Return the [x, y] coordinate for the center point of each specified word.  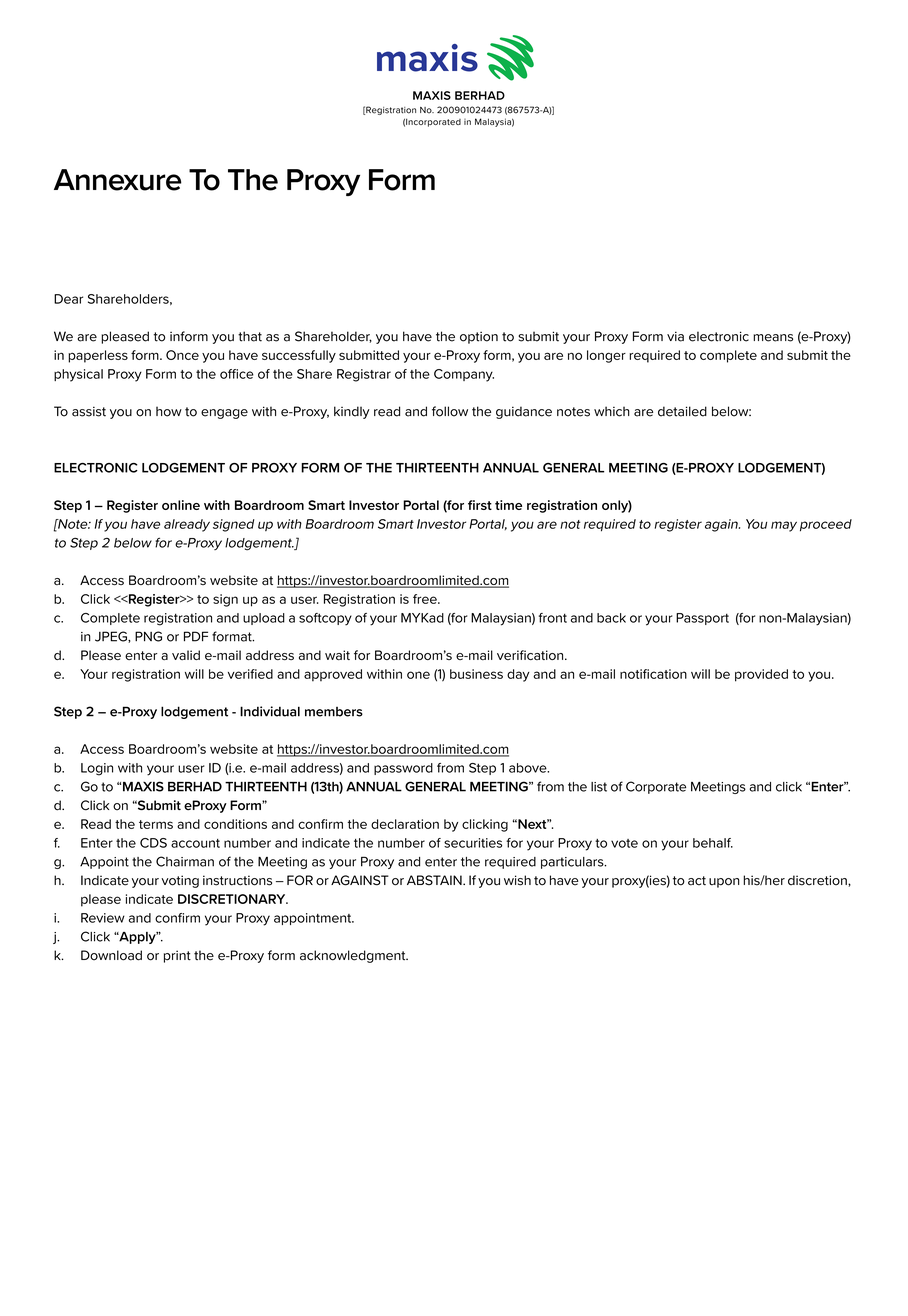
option [479, 337]
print [177, 956]
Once [182, 355]
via [675, 336]
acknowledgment [354, 956]
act [697, 881]
